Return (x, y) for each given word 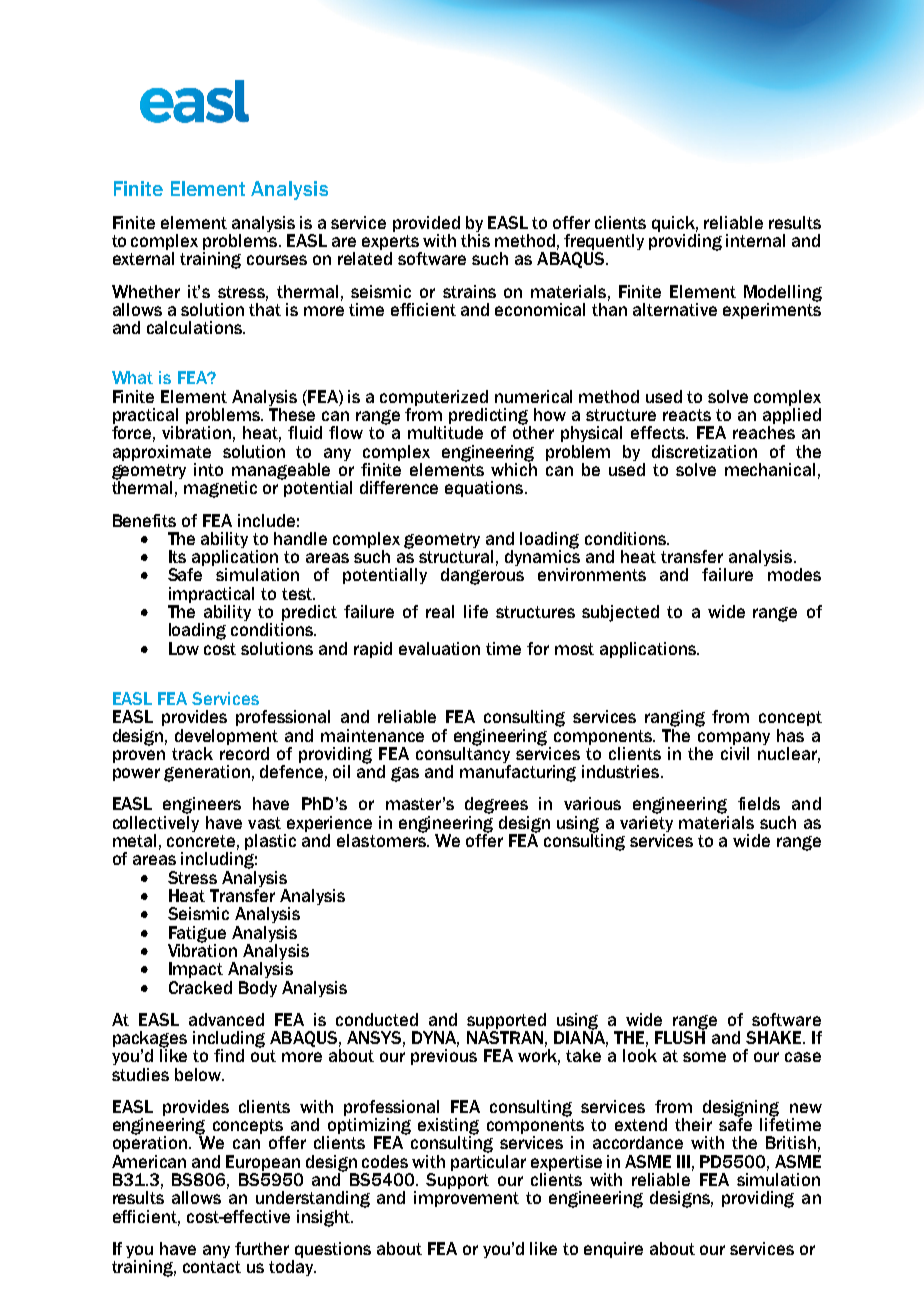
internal (755, 240)
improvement (466, 1199)
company (733, 740)
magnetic (220, 489)
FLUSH (680, 1036)
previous (444, 1057)
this (475, 240)
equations (485, 489)
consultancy (463, 755)
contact (212, 1267)
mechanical (770, 469)
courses (277, 260)
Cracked (200, 987)
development (226, 737)
